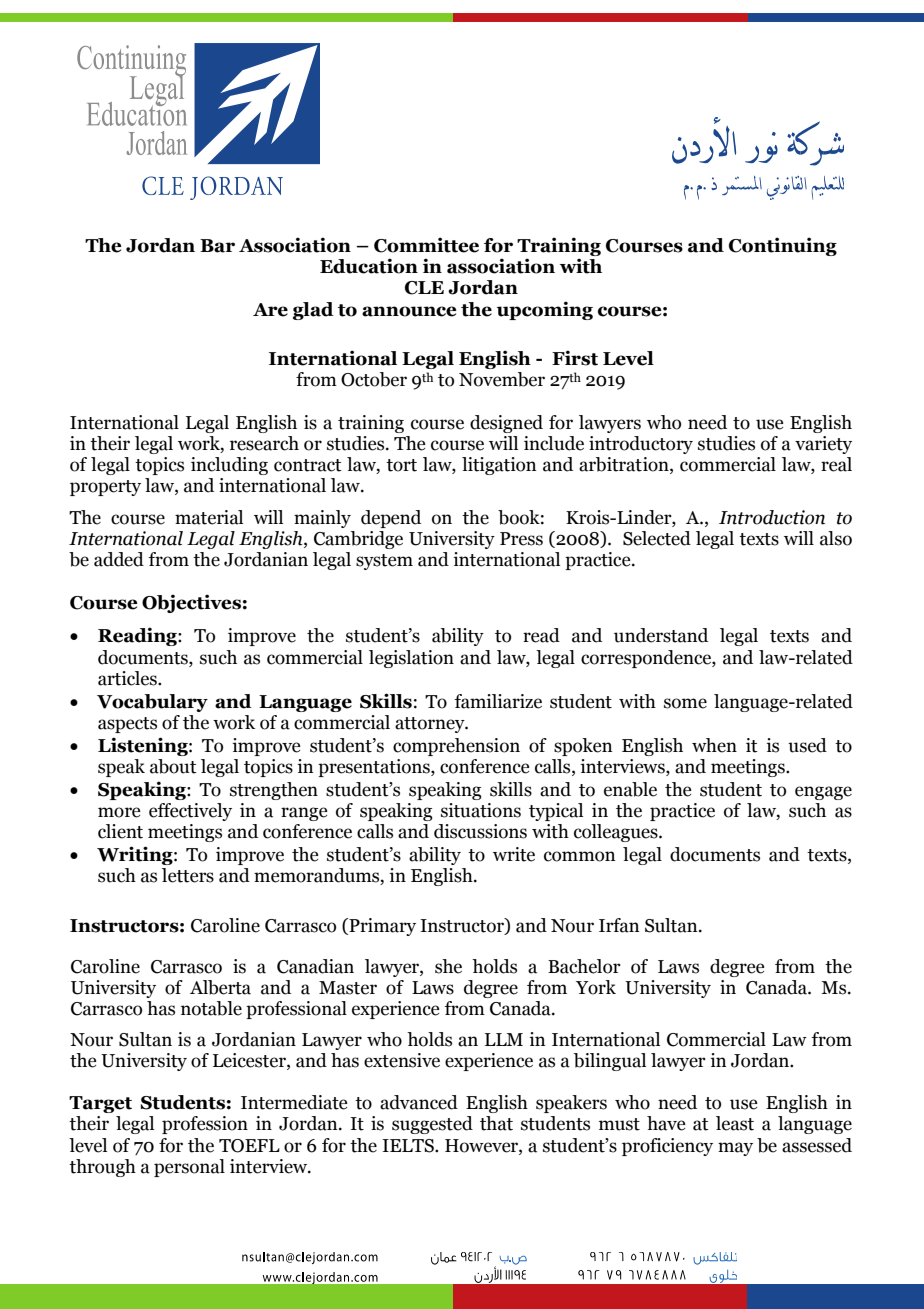 This screenshot has height=1309, width=924. What do you see at coordinates (685, 703) in the screenshot?
I see `some` at bounding box center [685, 703].
